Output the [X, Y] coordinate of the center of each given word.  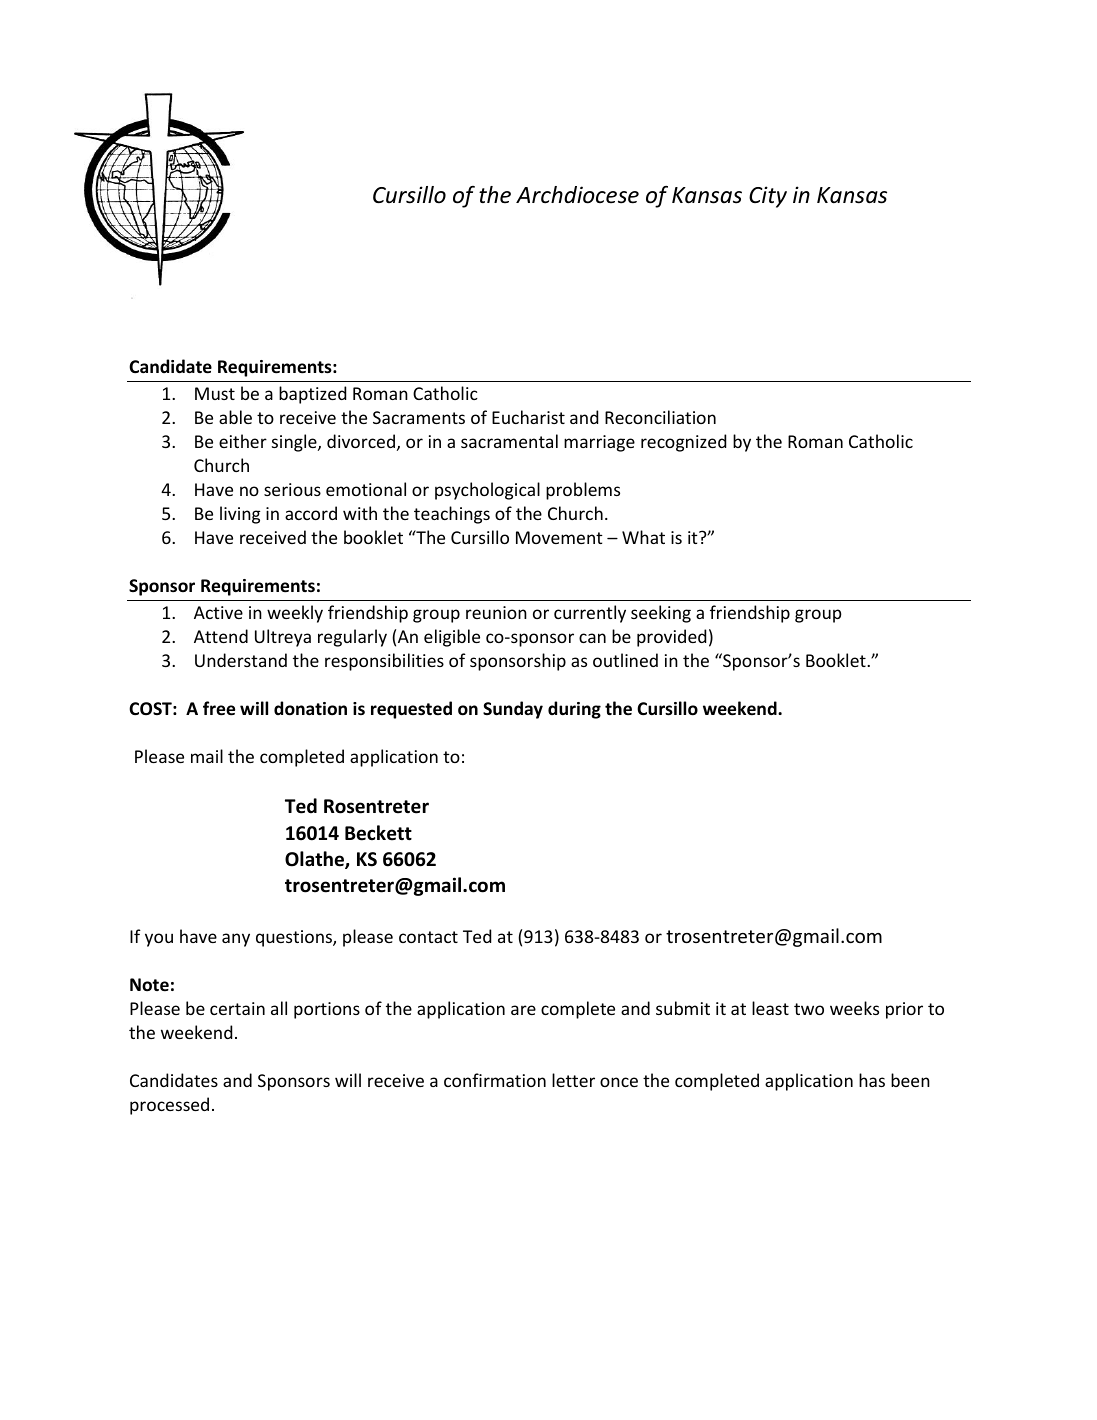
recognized [683, 443]
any [236, 940]
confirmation [495, 1080]
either [243, 441]
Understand [241, 660]
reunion [496, 612]
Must [215, 393]
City [768, 197]
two [809, 1009]
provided [671, 638]
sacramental [509, 441]
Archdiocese [577, 195]
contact [428, 937]
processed [169, 1106]
